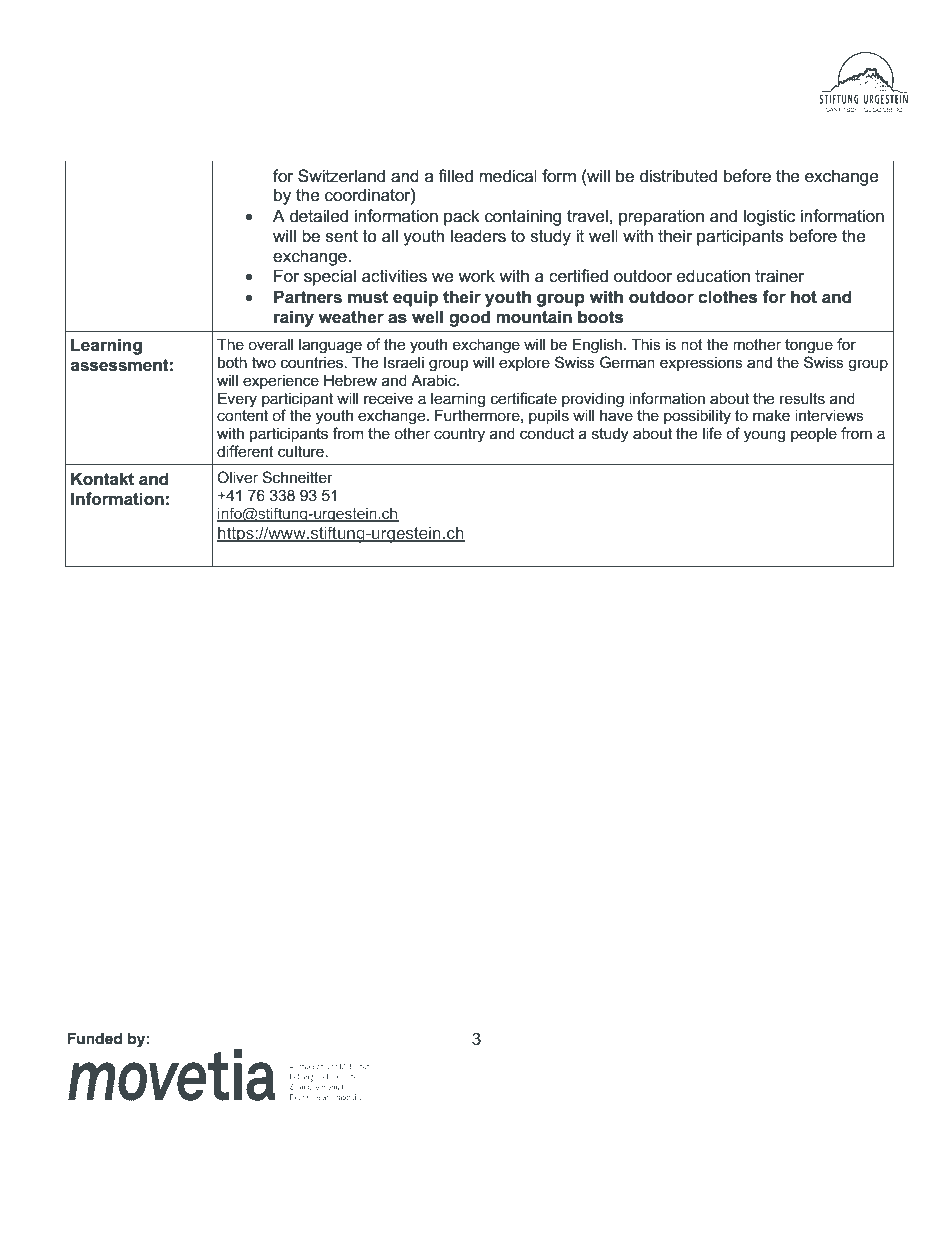 The image size is (952, 1233). I want to click on pack, so click(462, 217).
